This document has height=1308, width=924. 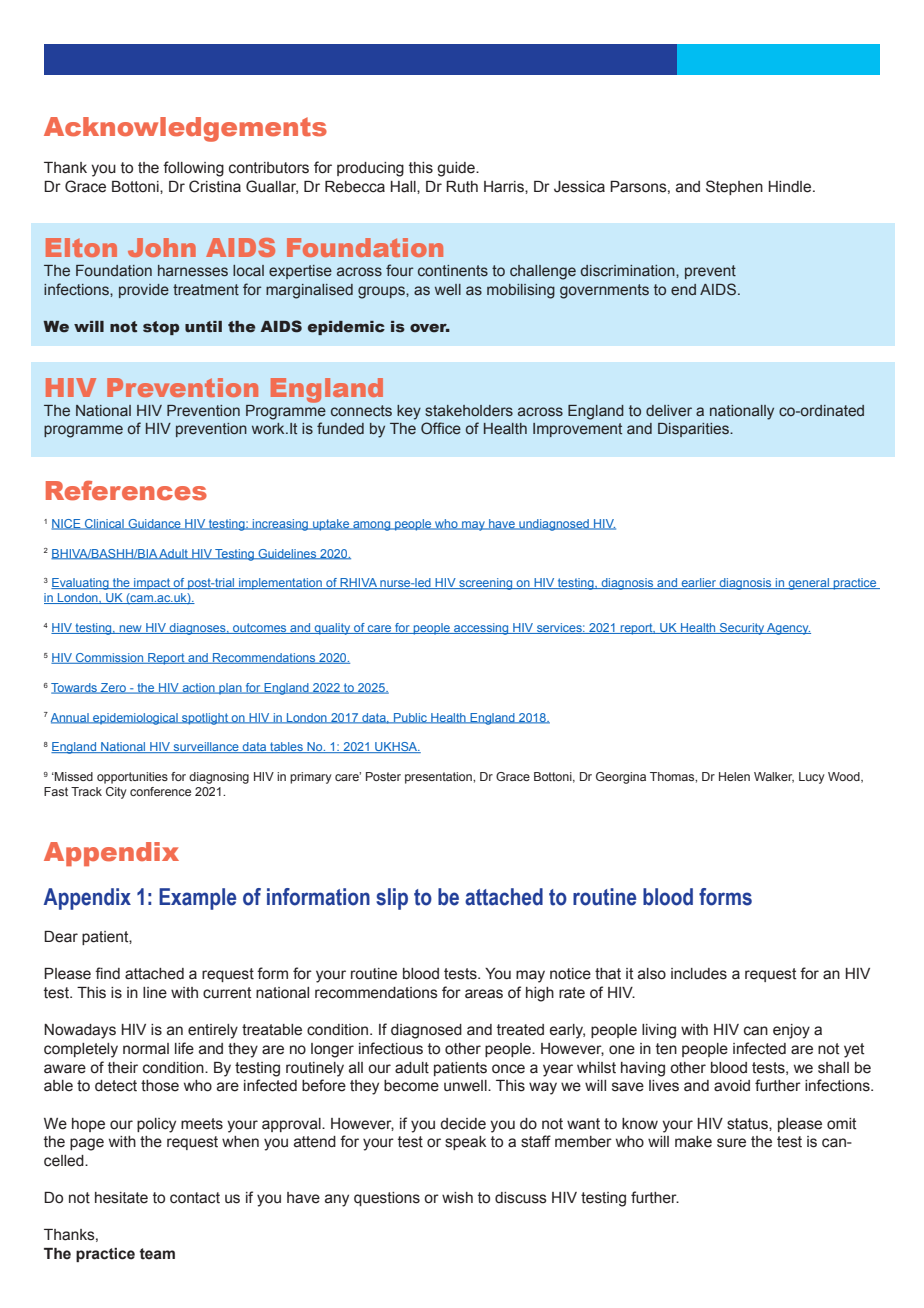 I want to click on slip, so click(x=392, y=899).
